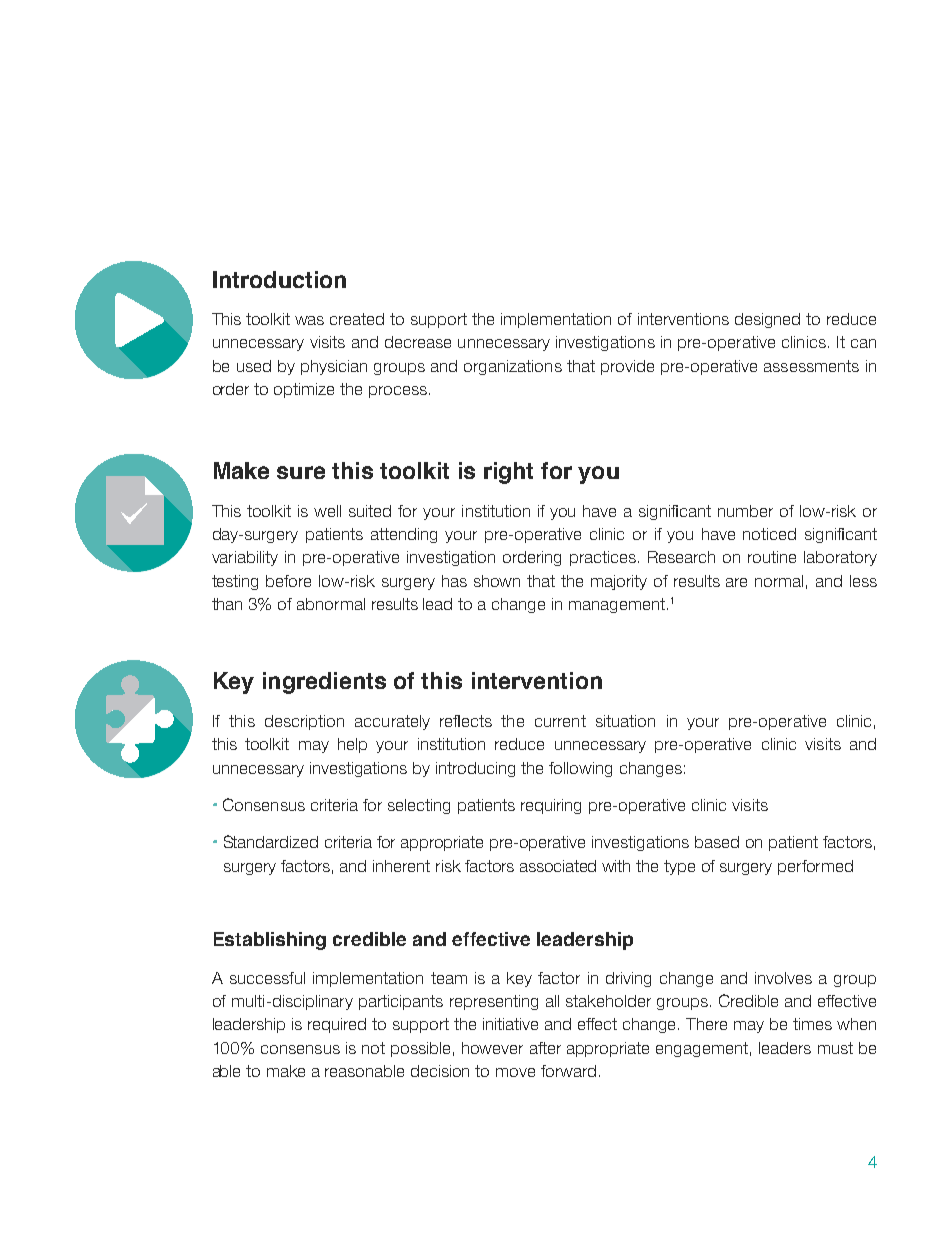 This screenshot has width=952, height=1233. Describe the element at coordinates (309, 320) in the screenshot. I see `was` at that location.
